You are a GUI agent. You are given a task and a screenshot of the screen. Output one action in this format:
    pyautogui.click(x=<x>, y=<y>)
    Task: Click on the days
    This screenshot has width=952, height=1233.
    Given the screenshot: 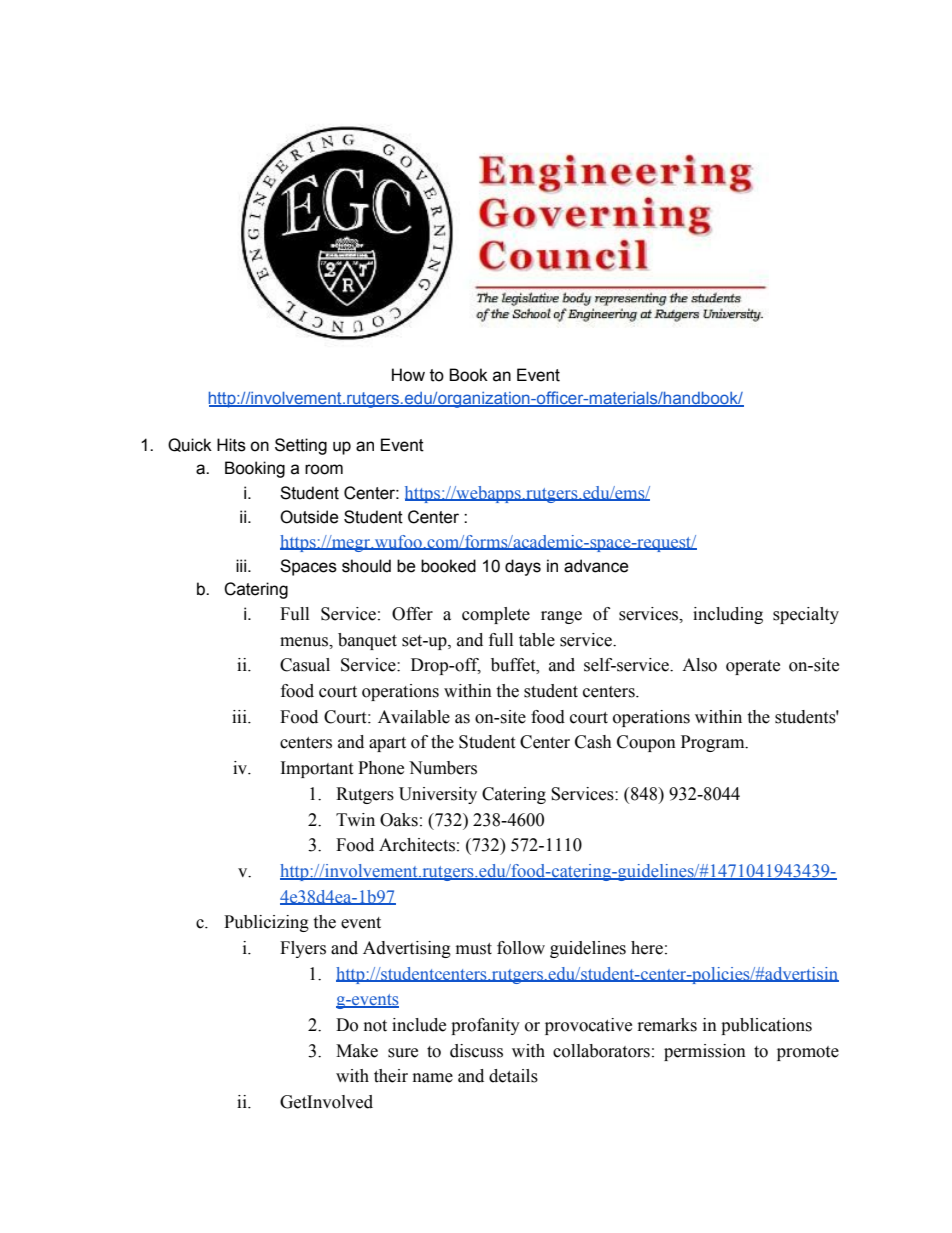 What is the action you would take?
    pyautogui.click(x=523, y=567)
